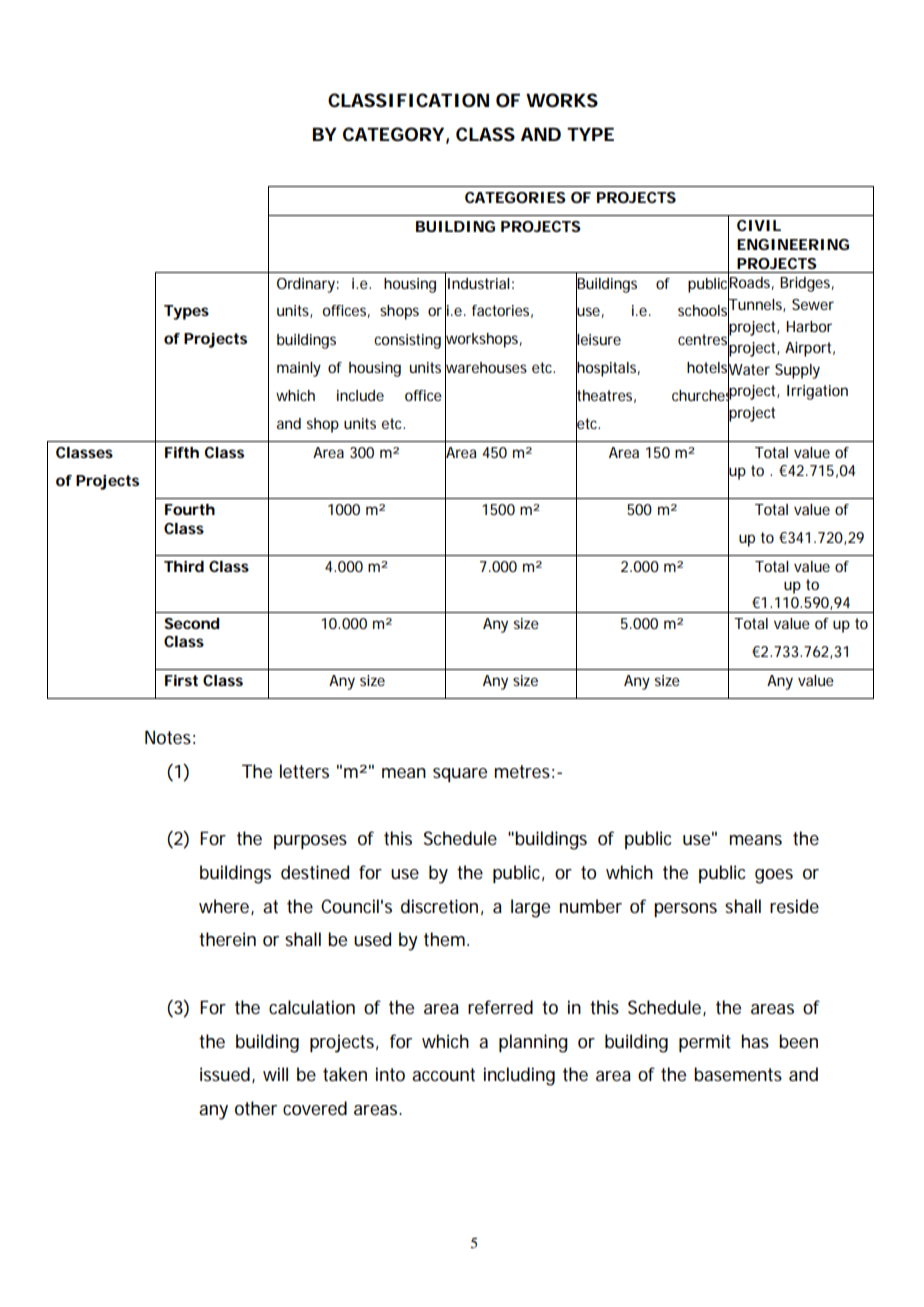 The height and width of the document is (1307, 924). I want to click on goes, so click(774, 876).
